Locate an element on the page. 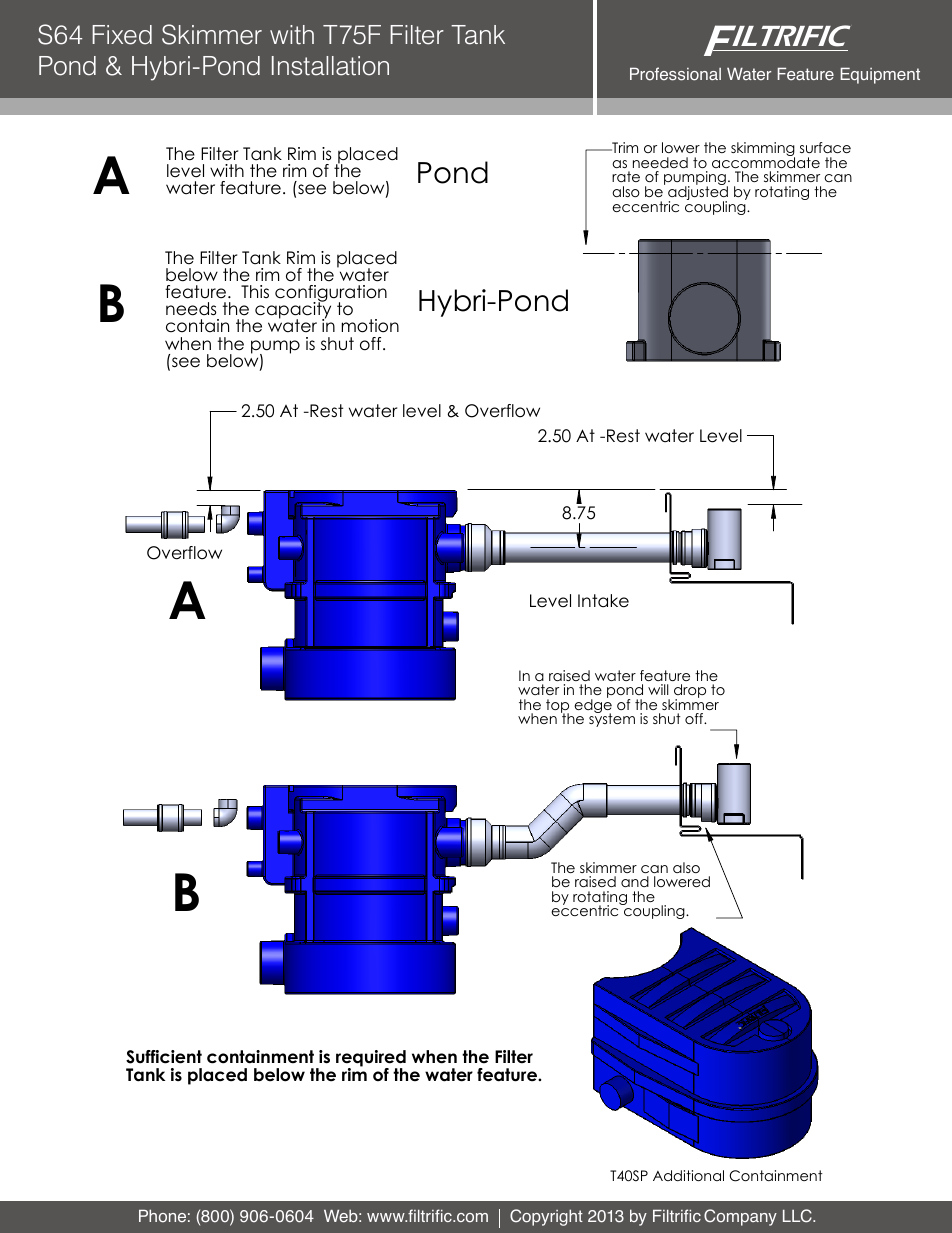 The image size is (952, 1233). Copyright is located at coordinates (546, 1217).
